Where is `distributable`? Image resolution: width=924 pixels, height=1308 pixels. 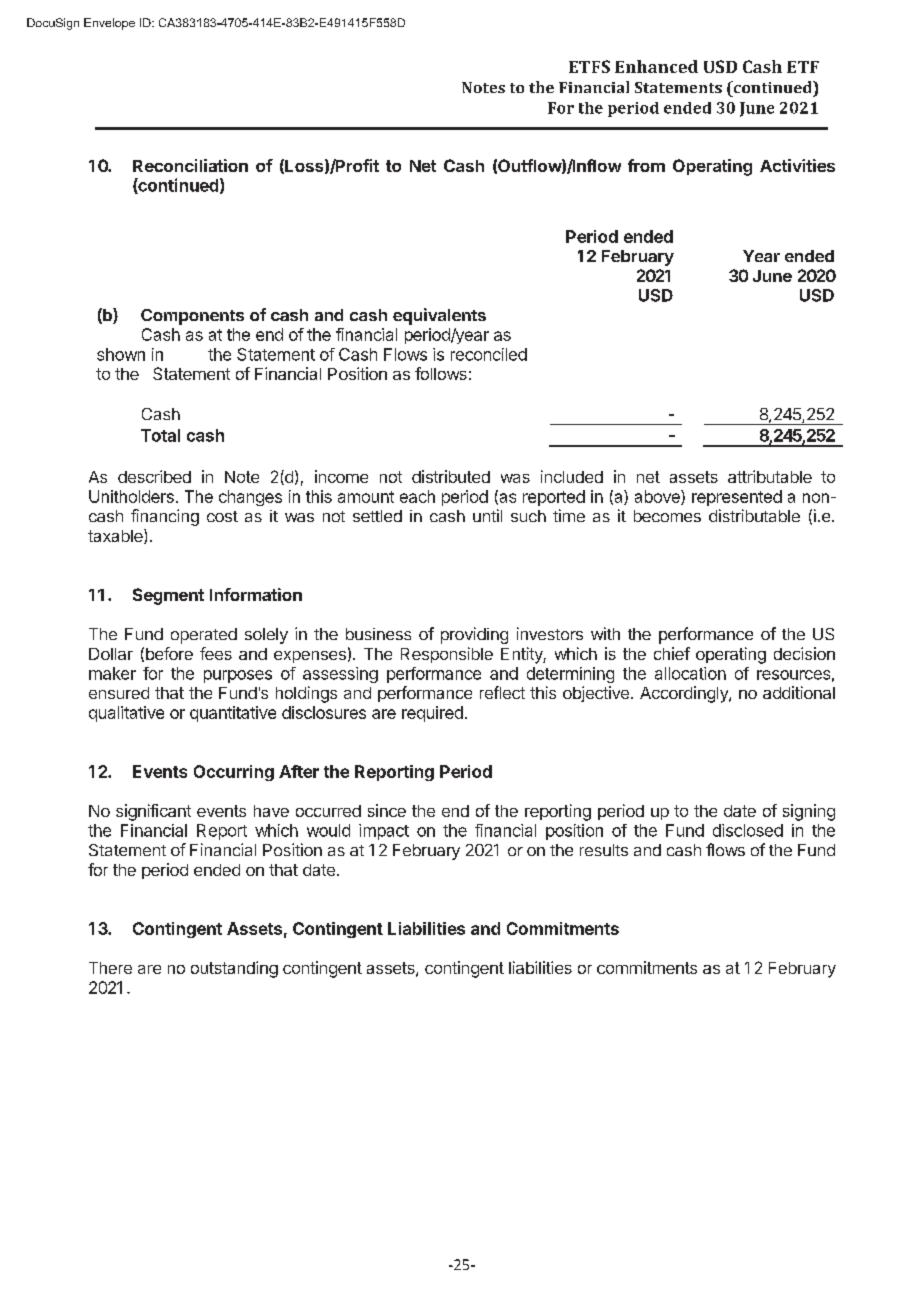 distributable is located at coordinates (754, 515).
